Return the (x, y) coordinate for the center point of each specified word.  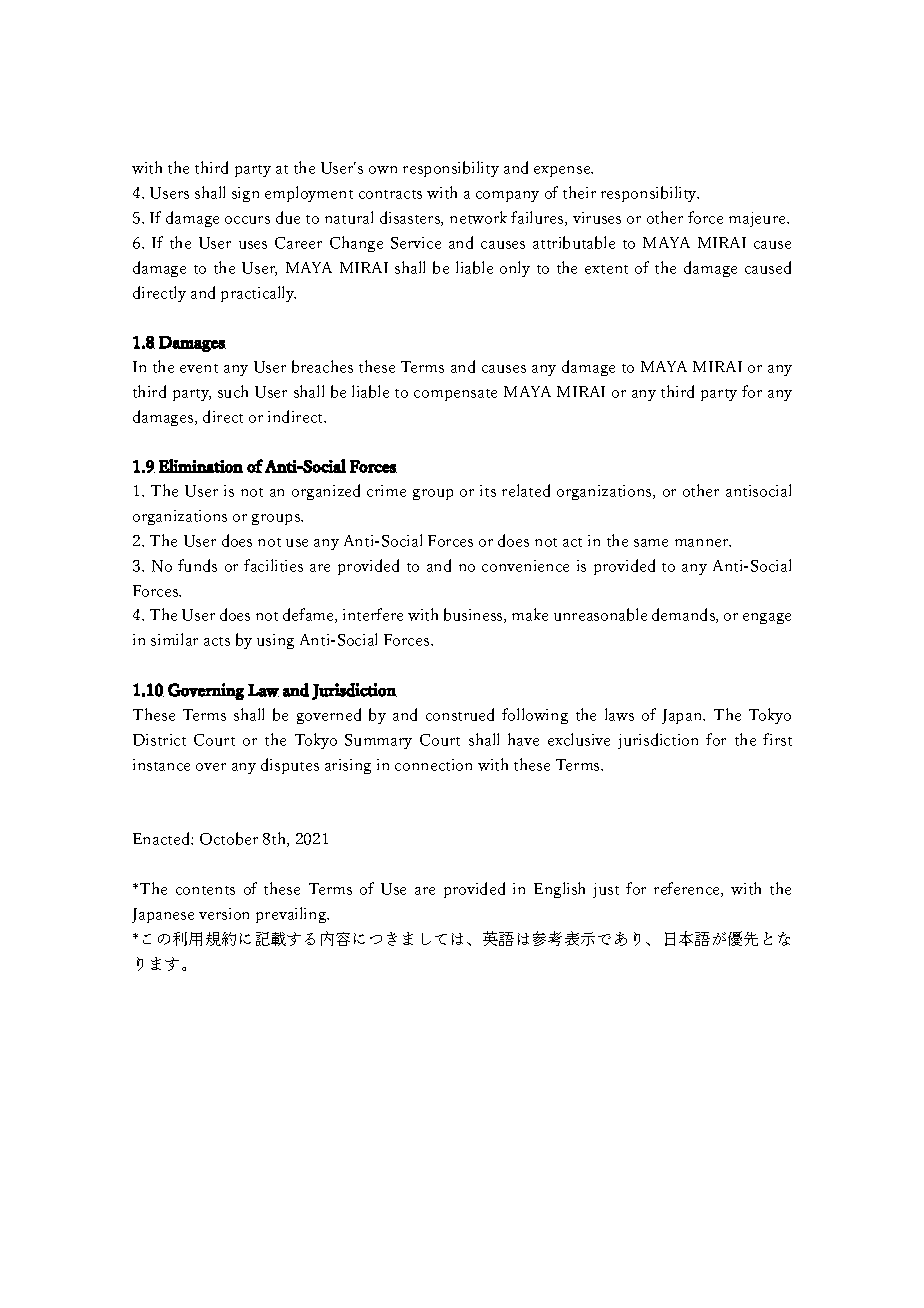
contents (205, 890)
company (507, 196)
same (651, 543)
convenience (525, 566)
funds (197, 565)
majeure (758, 219)
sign (245, 194)
